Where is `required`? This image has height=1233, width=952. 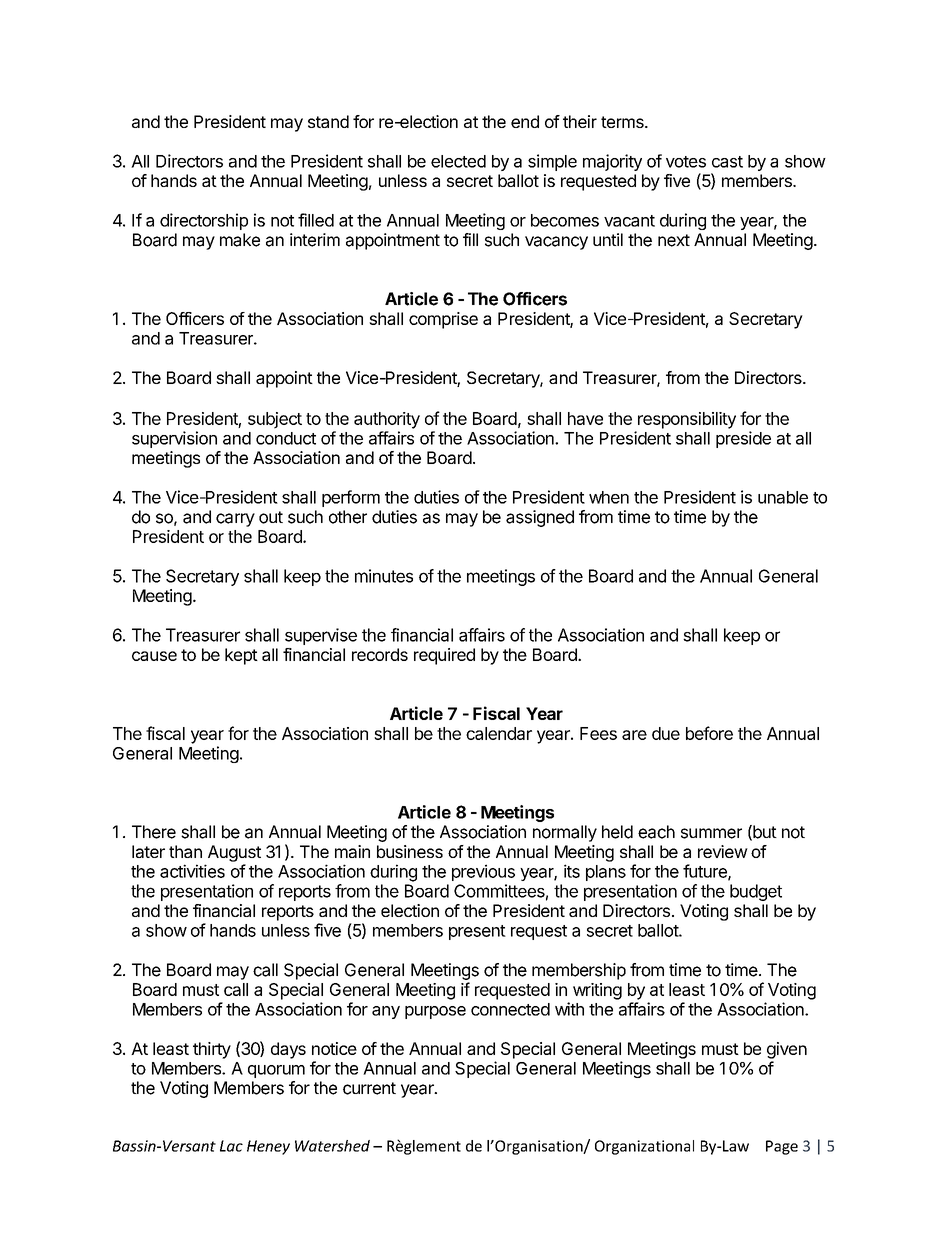
required is located at coordinates (444, 656).
